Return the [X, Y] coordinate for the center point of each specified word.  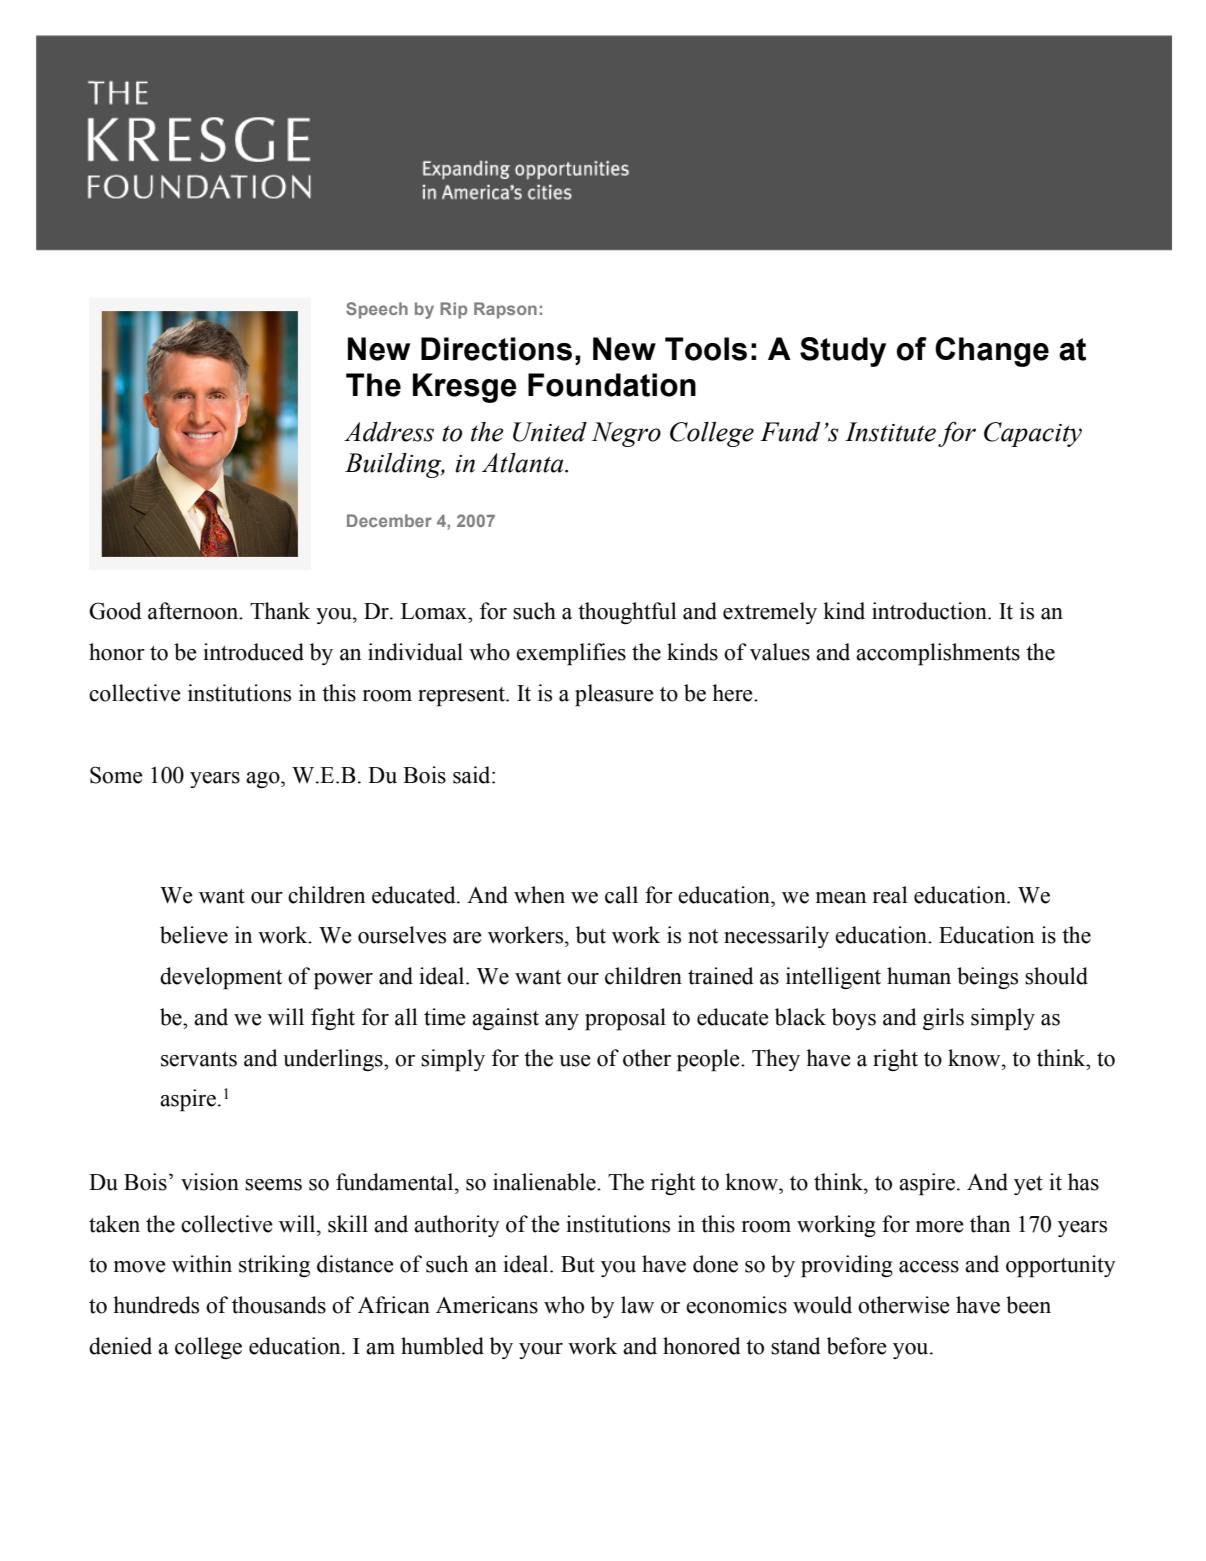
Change [992, 352]
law [637, 1305]
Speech [377, 310]
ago [264, 780]
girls [943, 1019]
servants [199, 1059]
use [575, 1061]
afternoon [194, 611]
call [621, 895]
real [890, 895]
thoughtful [627, 613]
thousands [279, 1305]
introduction [930, 611]
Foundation [612, 385]
